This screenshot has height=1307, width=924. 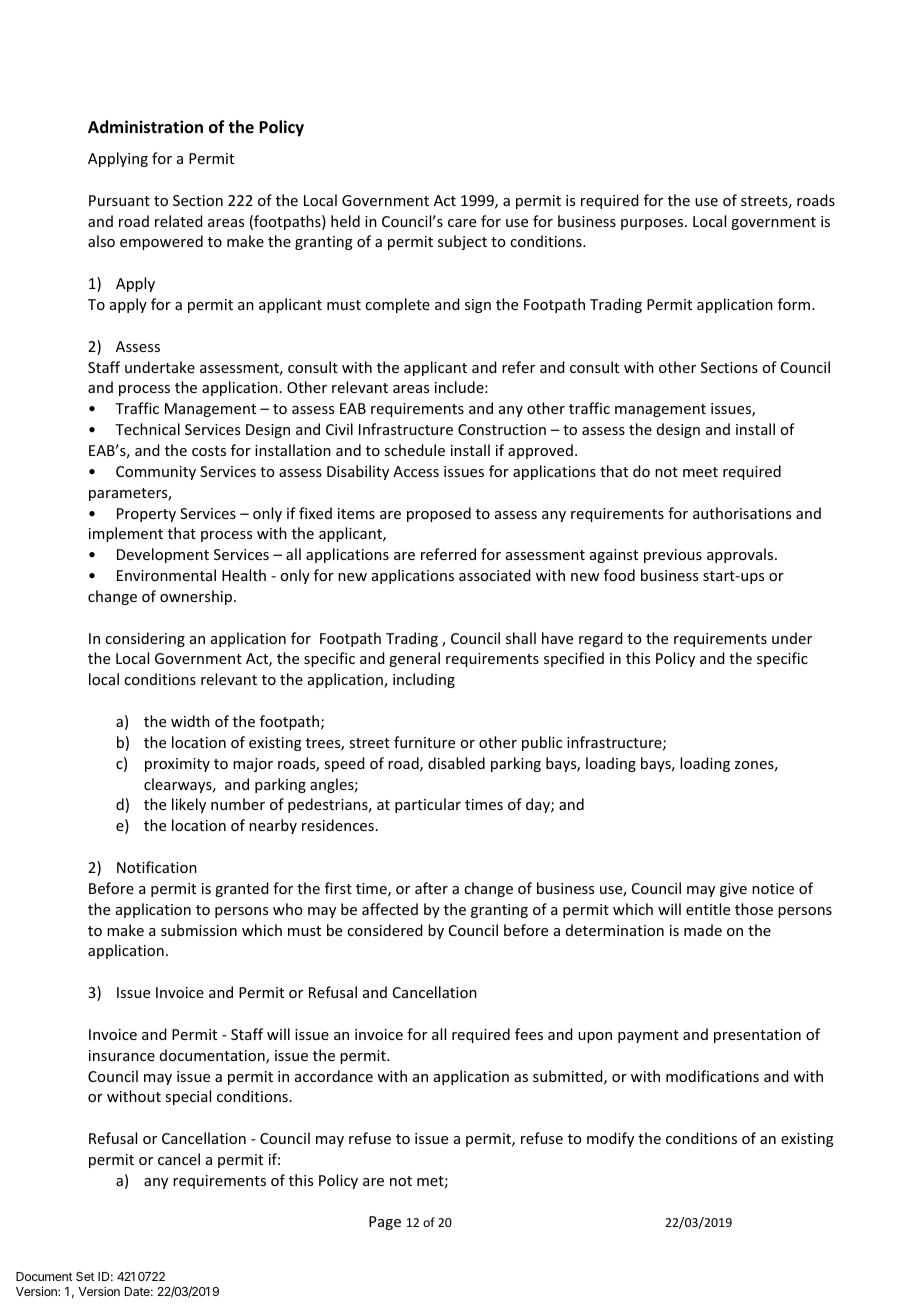 What do you see at coordinates (610, 1139) in the screenshot?
I see `modify` at bounding box center [610, 1139].
